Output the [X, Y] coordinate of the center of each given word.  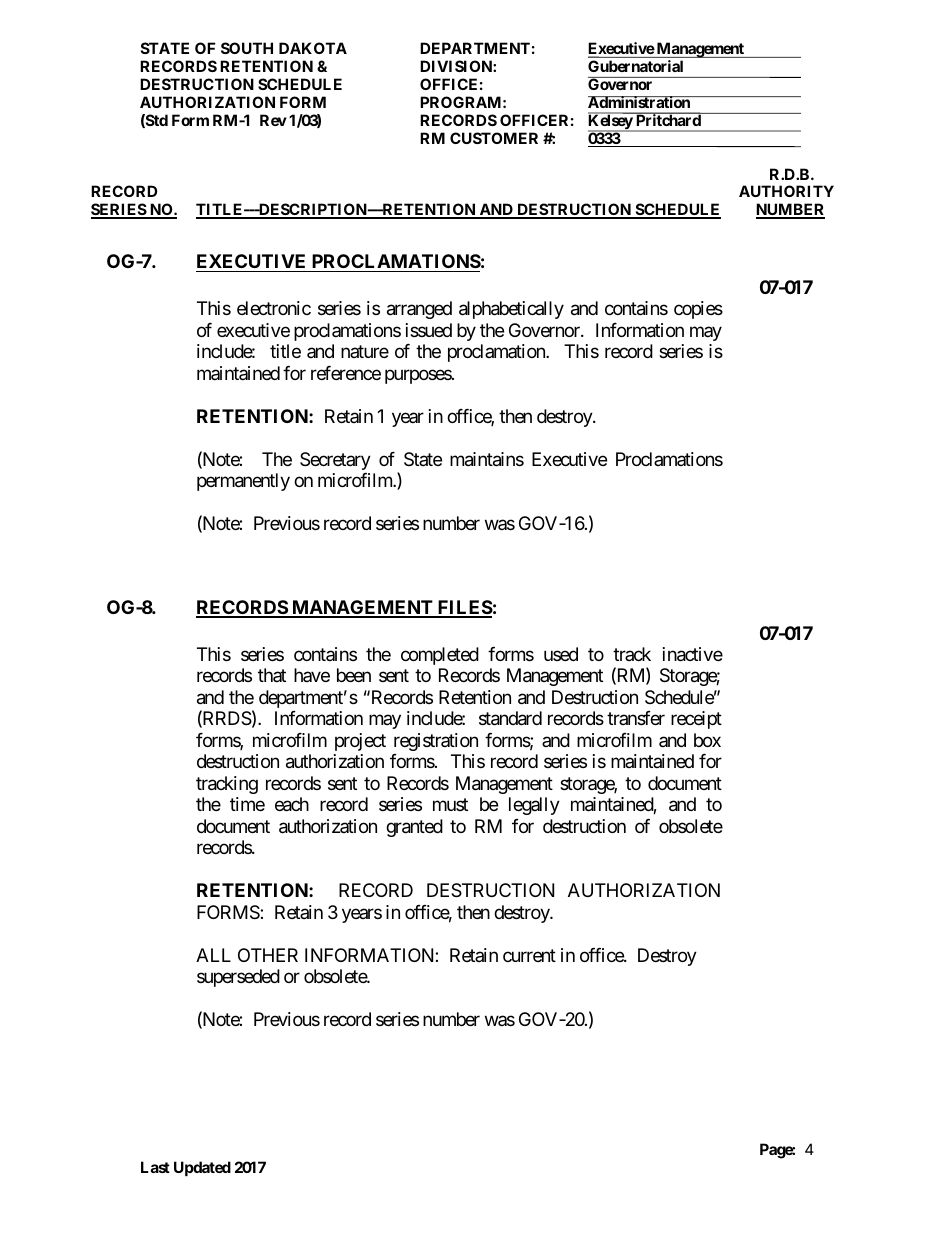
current [529, 955]
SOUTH [247, 48]
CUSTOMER [494, 138]
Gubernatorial [635, 66]
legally [534, 806]
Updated [202, 1168]
